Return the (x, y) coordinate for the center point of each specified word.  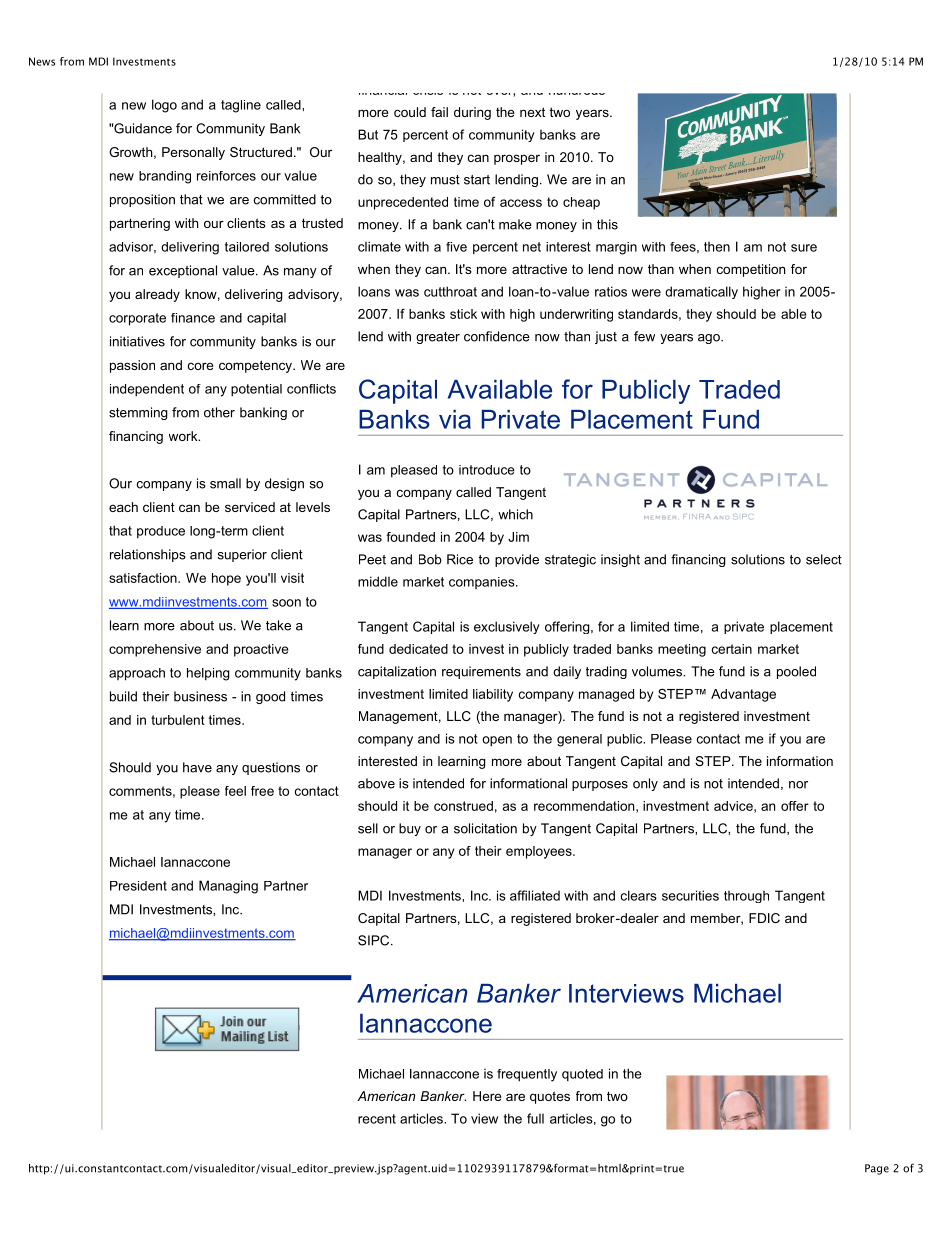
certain (732, 649)
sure (804, 248)
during (472, 113)
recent (377, 1119)
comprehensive (155, 650)
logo (164, 106)
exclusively (507, 627)
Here (487, 1096)
